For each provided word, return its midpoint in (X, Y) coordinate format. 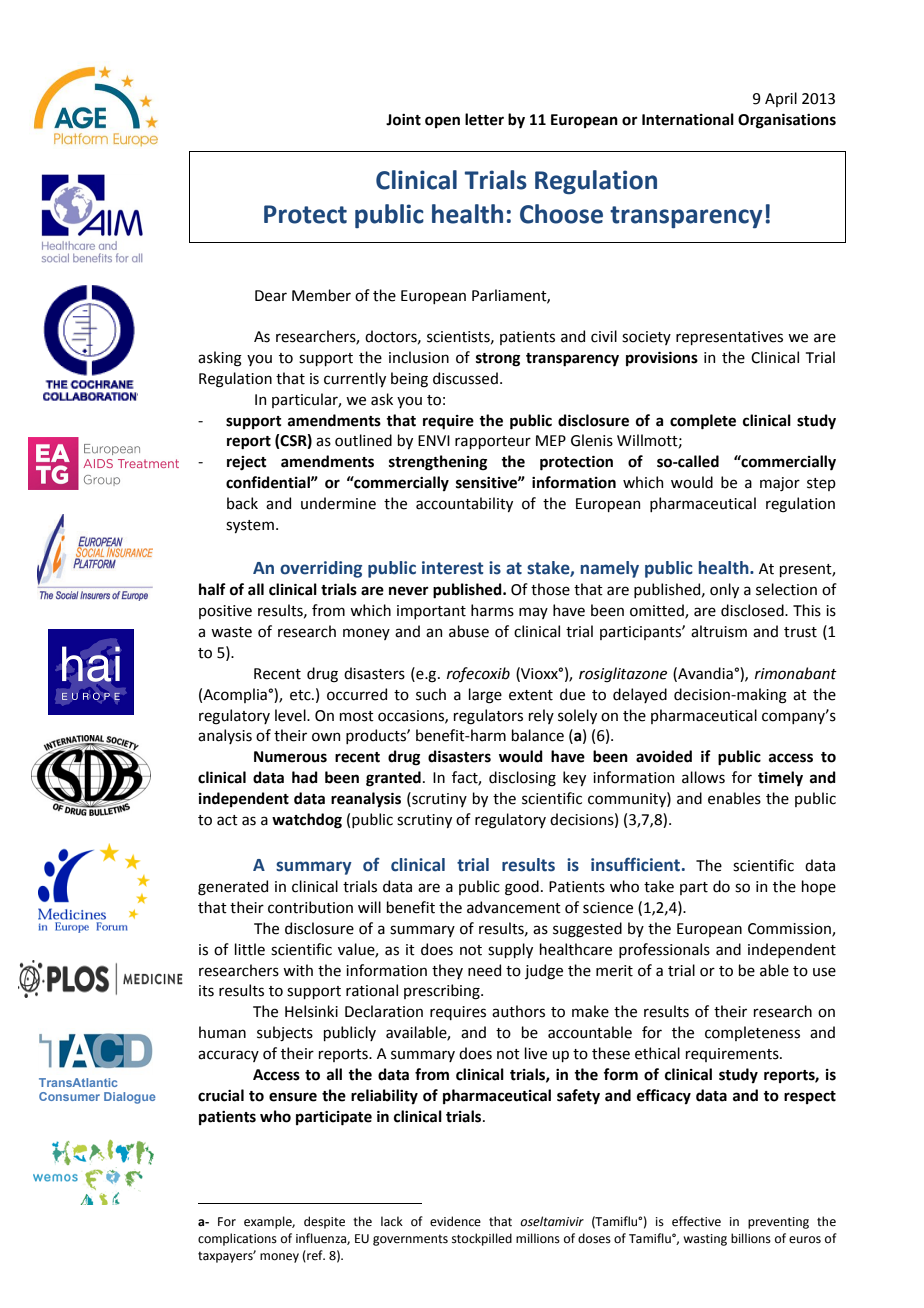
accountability (464, 504)
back (242, 503)
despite (324, 1222)
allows (703, 777)
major (780, 484)
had (305, 777)
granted (393, 779)
